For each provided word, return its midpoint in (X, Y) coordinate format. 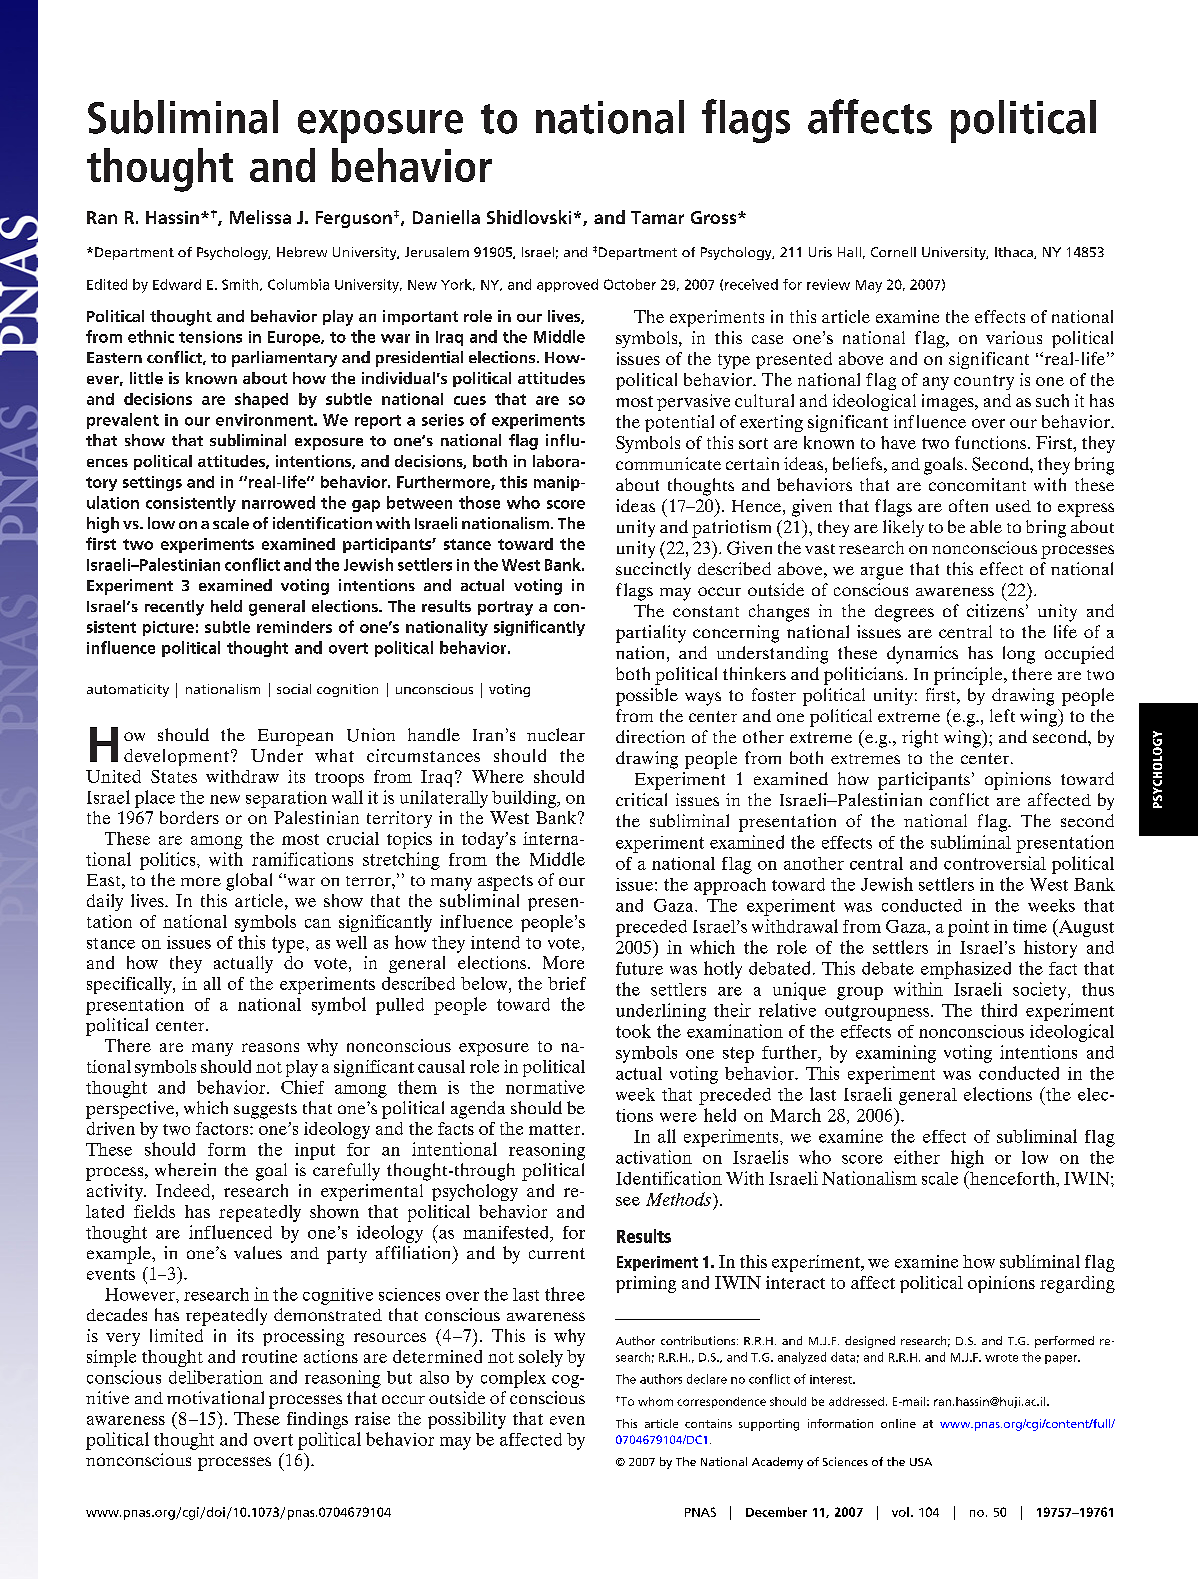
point (968, 928)
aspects (505, 883)
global (249, 882)
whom (655, 1401)
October (630, 284)
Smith (241, 285)
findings (317, 1420)
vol (900, 1512)
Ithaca (1015, 253)
